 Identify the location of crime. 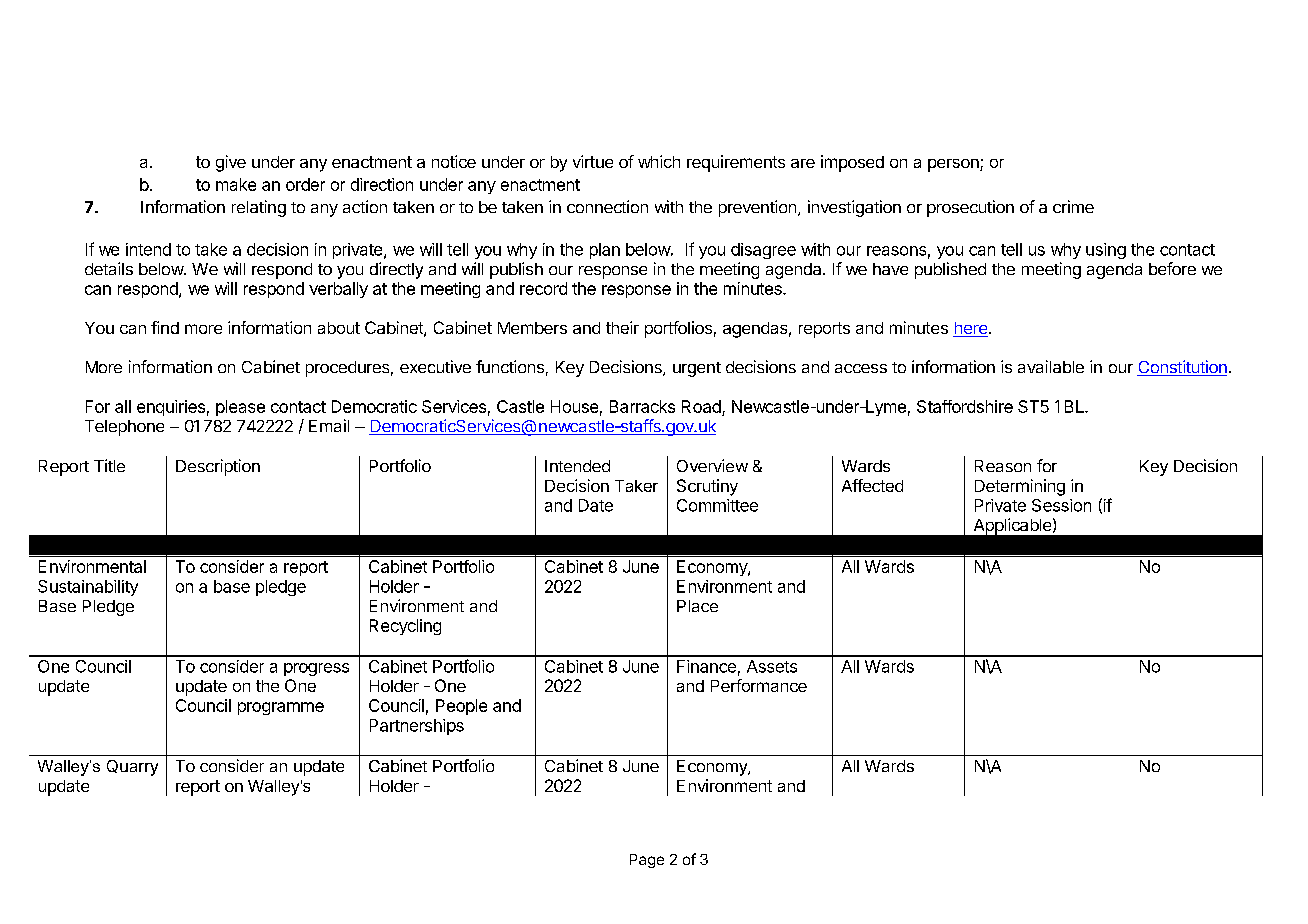
(1073, 206).
